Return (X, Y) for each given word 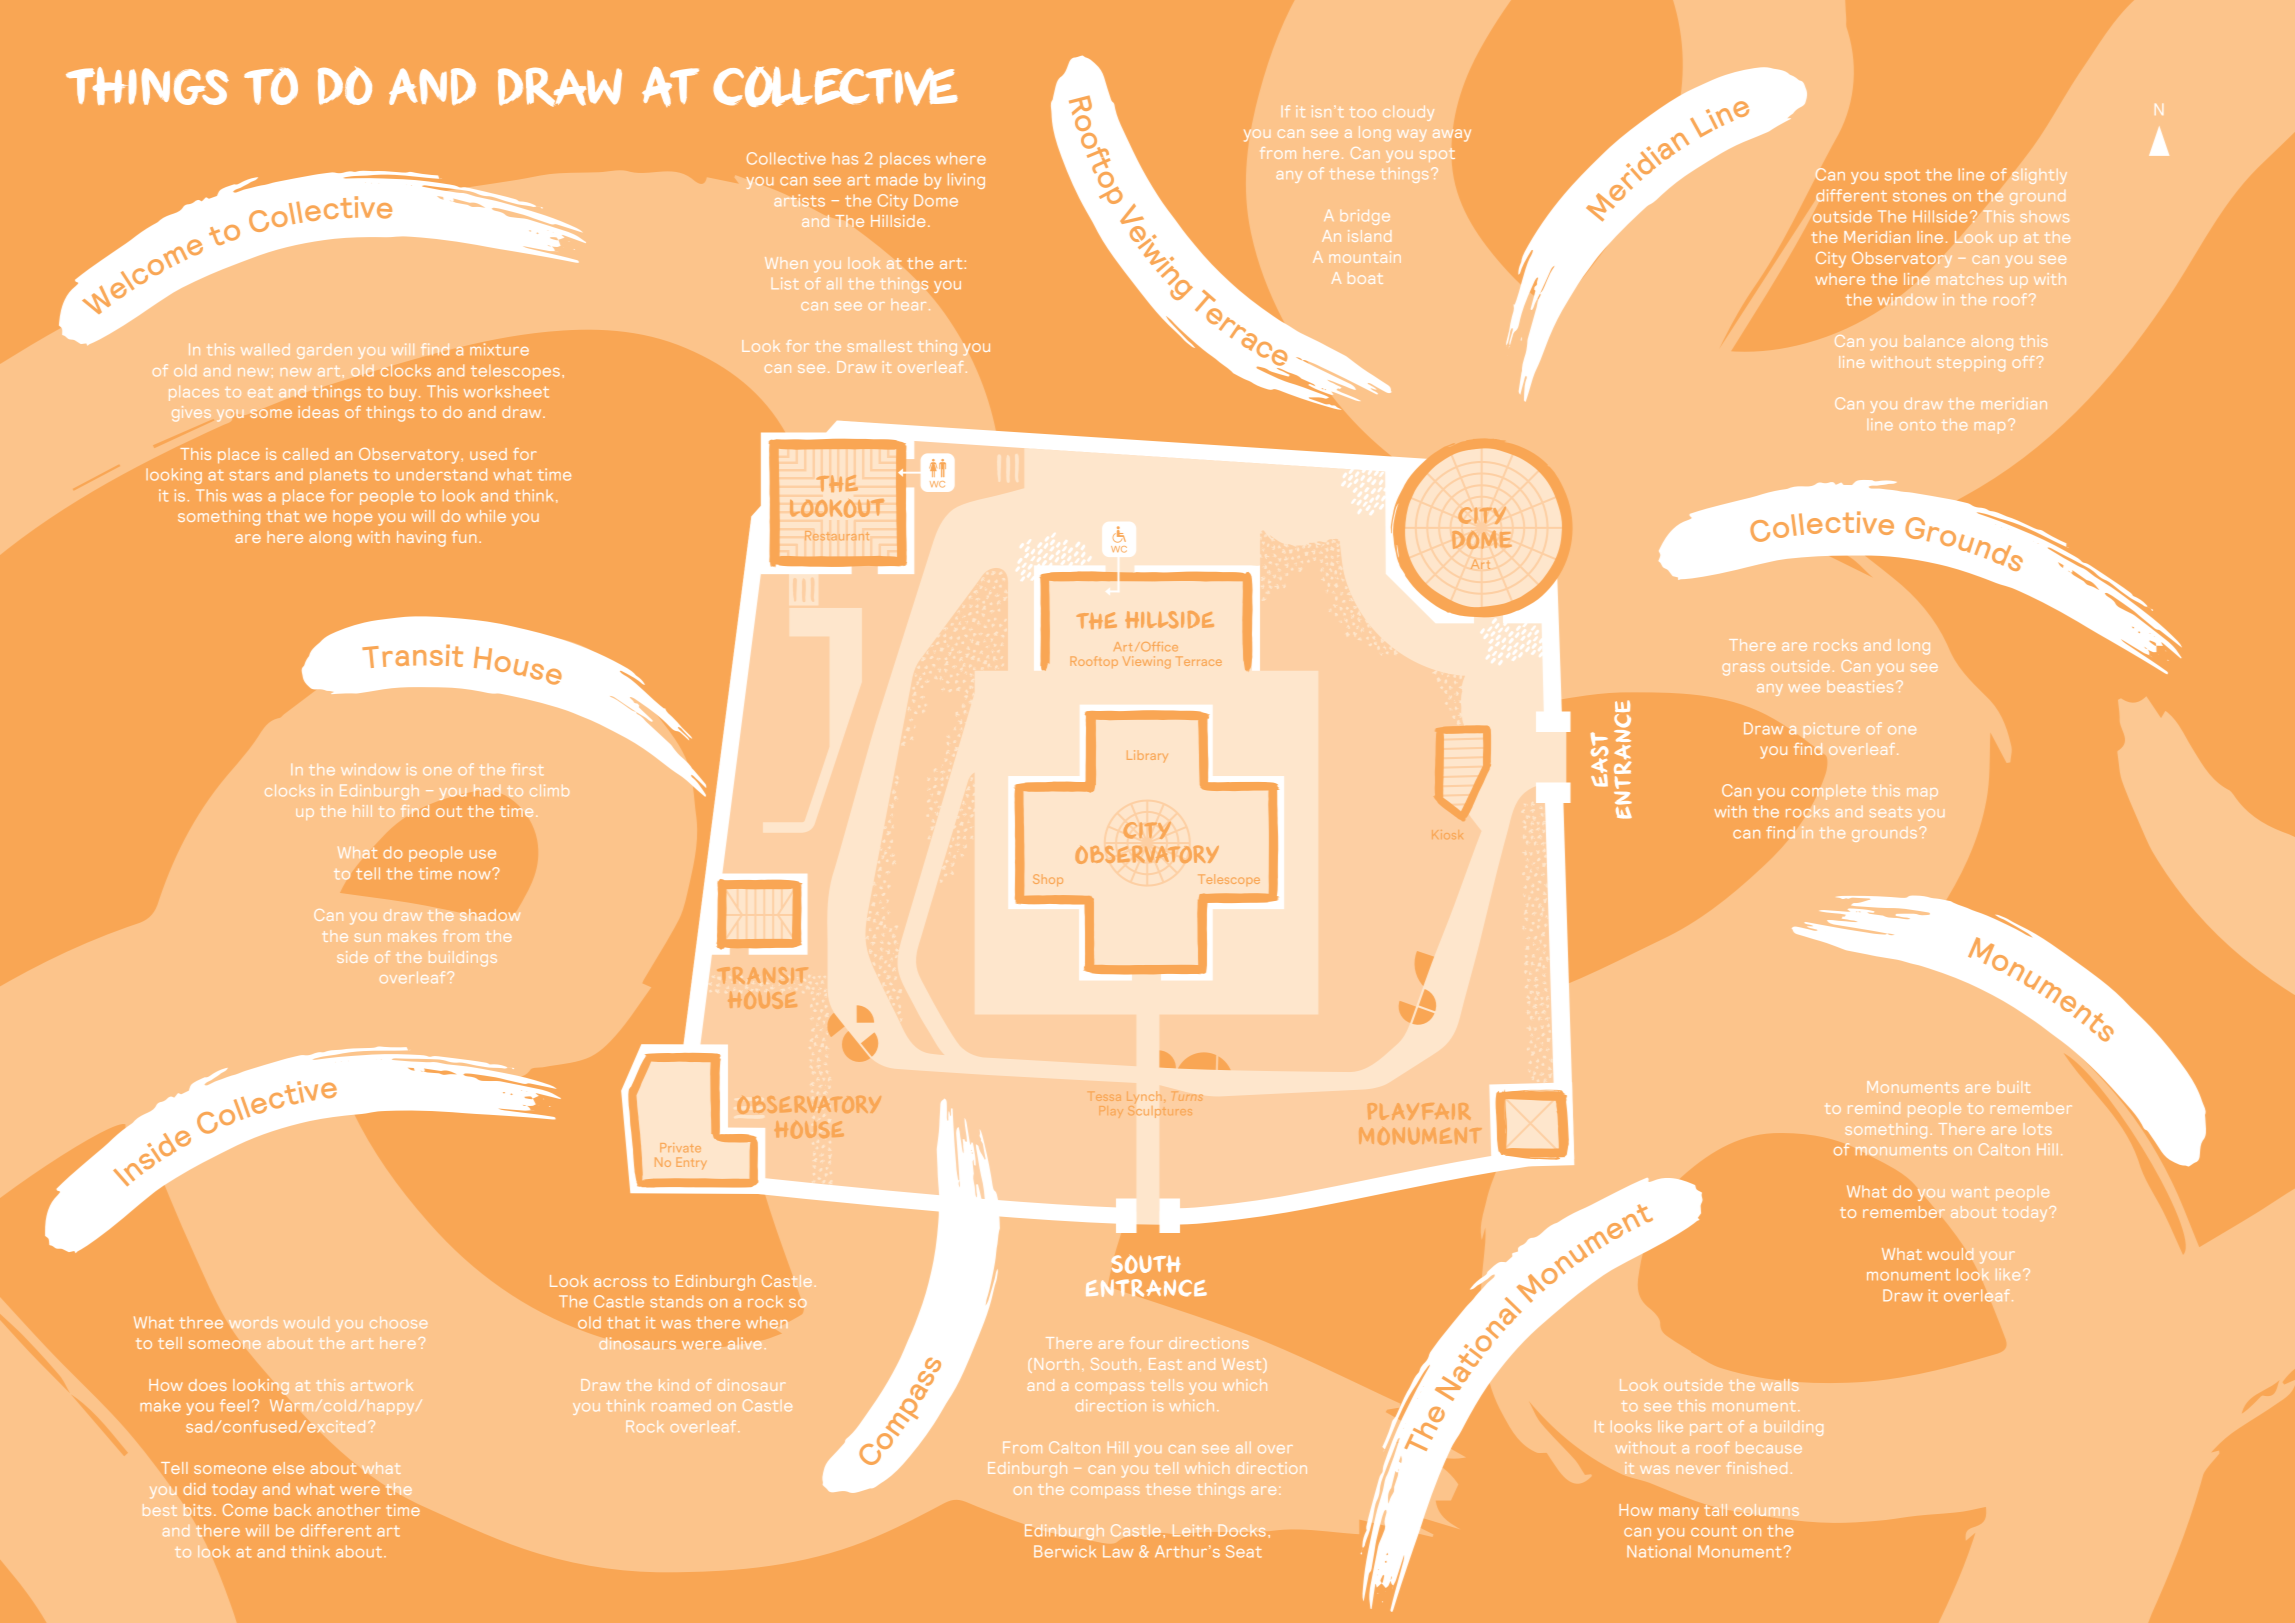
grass (1744, 669)
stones (1919, 196)
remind (1874, 1108)
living (966, 181)
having (421, 539)
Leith (1192, 1530)
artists (799, 200)
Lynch (1144, 1097)
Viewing (1147, 662)
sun (367, 937)
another (348, 1510)
